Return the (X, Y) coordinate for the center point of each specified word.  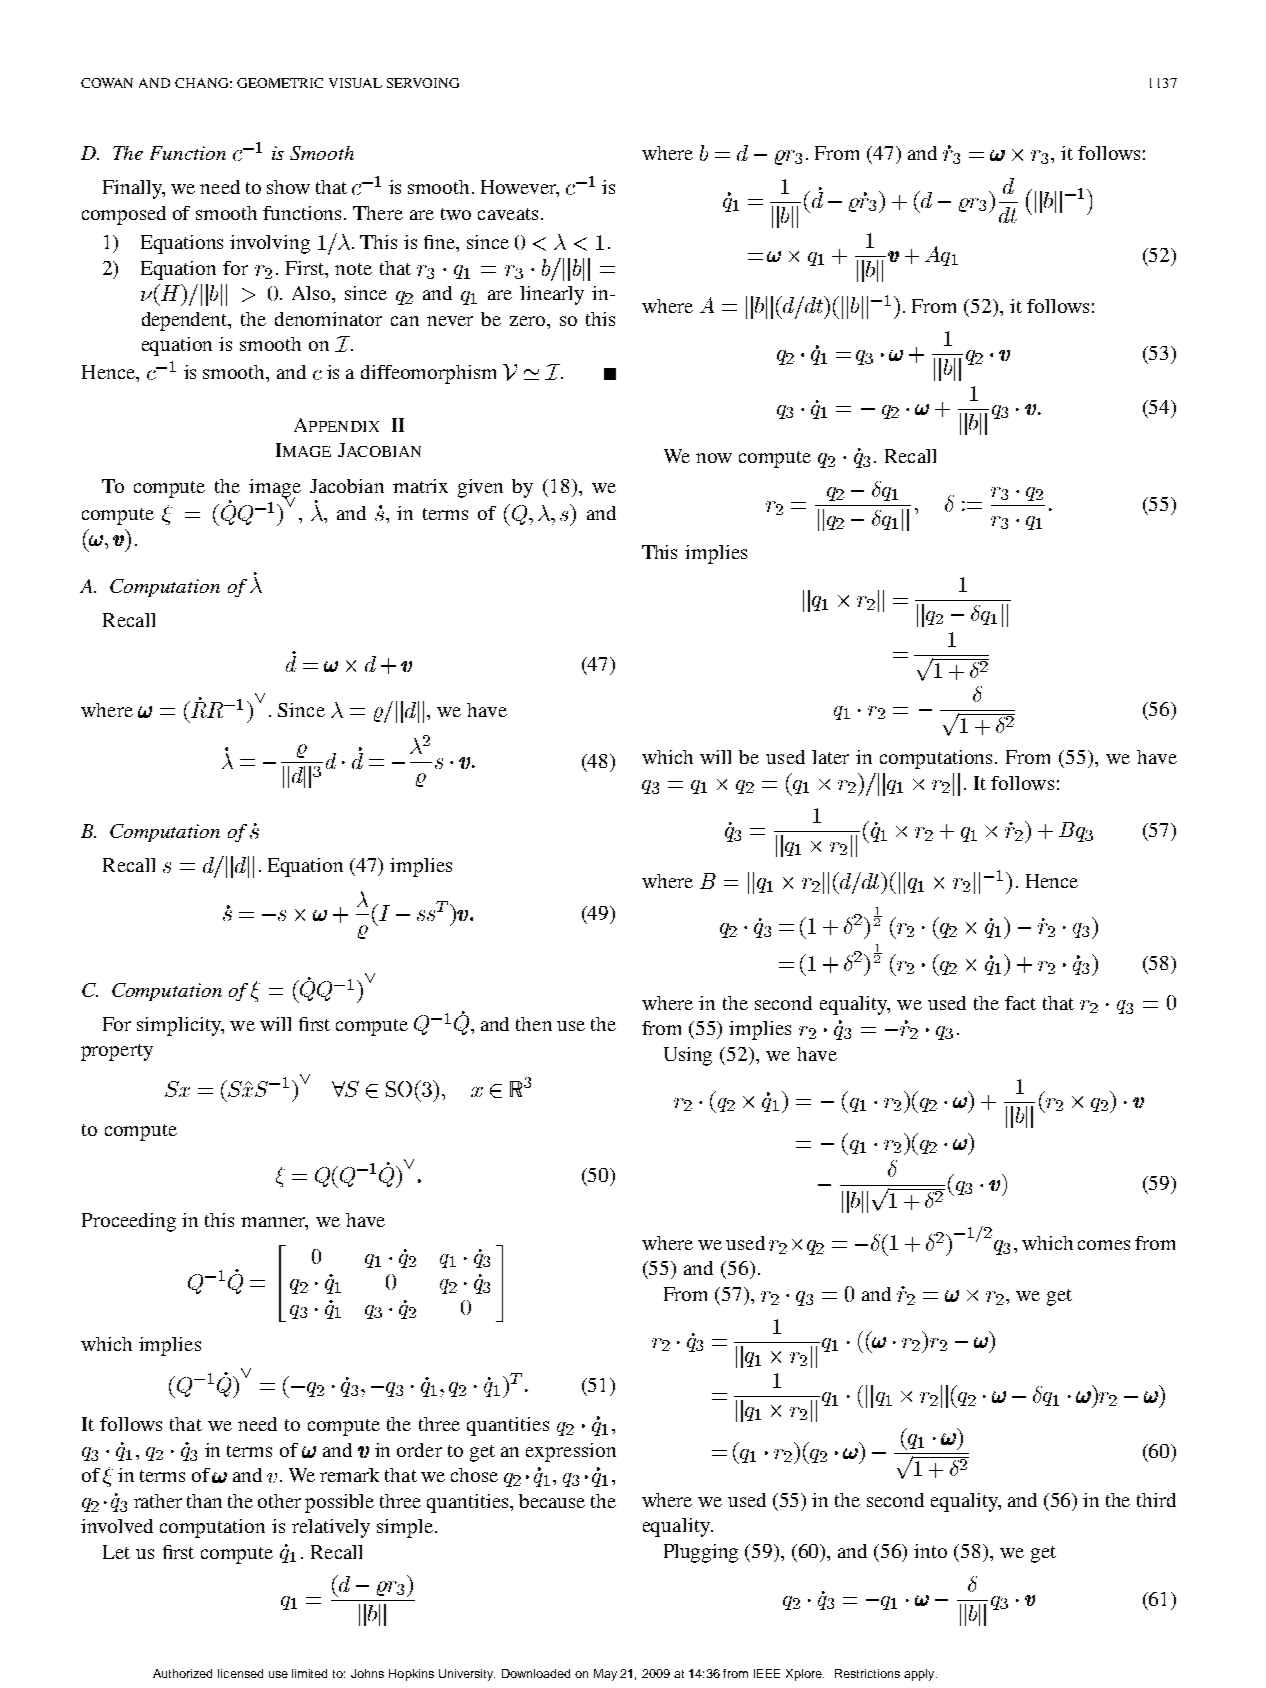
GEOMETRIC (280, 83)
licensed (240, 1673)
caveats (508, 214)
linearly (552, 295)
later (830, 757)
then (534, 1024)
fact (1020, 1003)
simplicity (180, 1026)
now (714, 458)
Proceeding (129, 1222)
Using (688, 1056)
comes (1104, 1245)
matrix (420, 486)
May (605, 1675)
